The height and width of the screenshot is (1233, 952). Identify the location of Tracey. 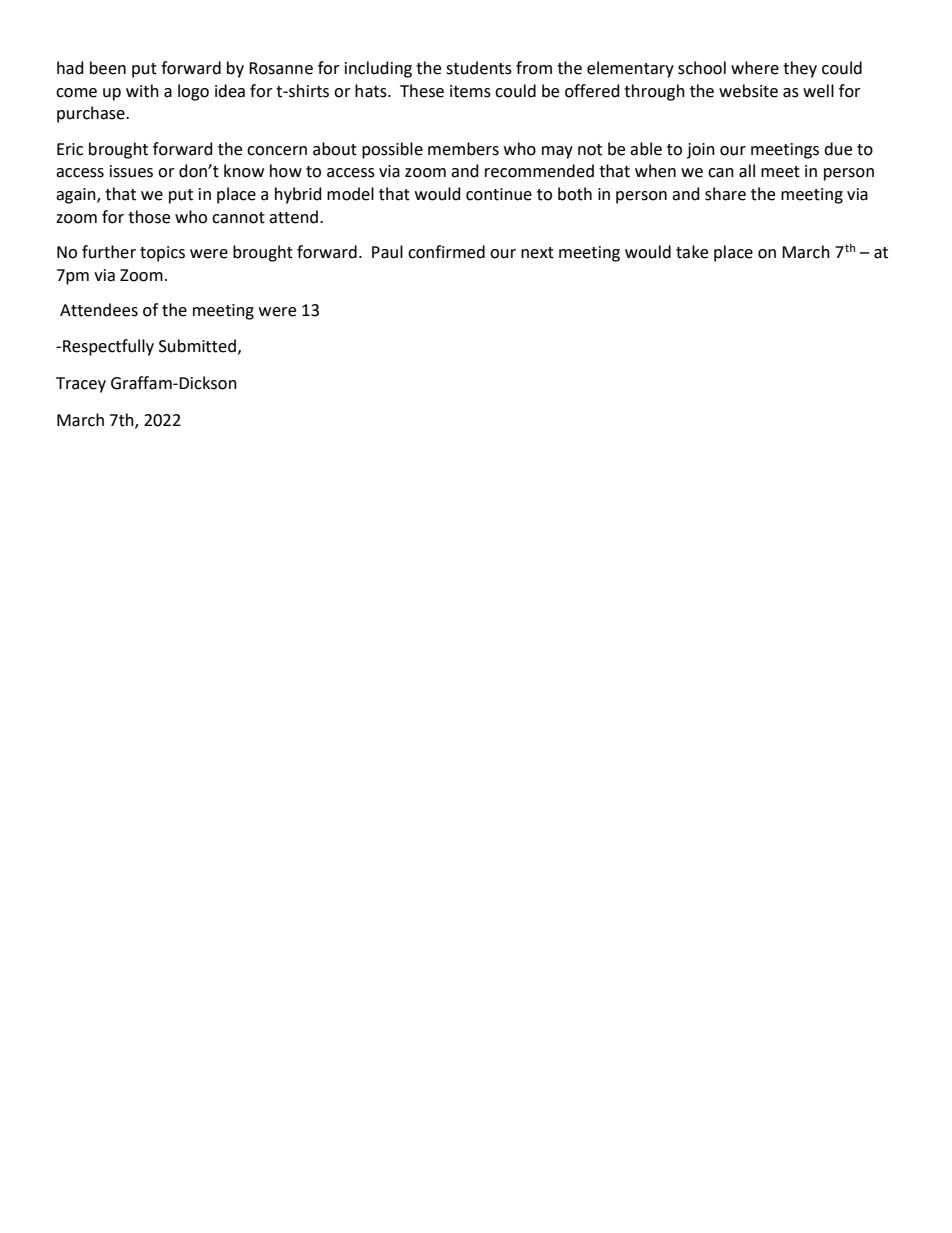
(81, 385).
